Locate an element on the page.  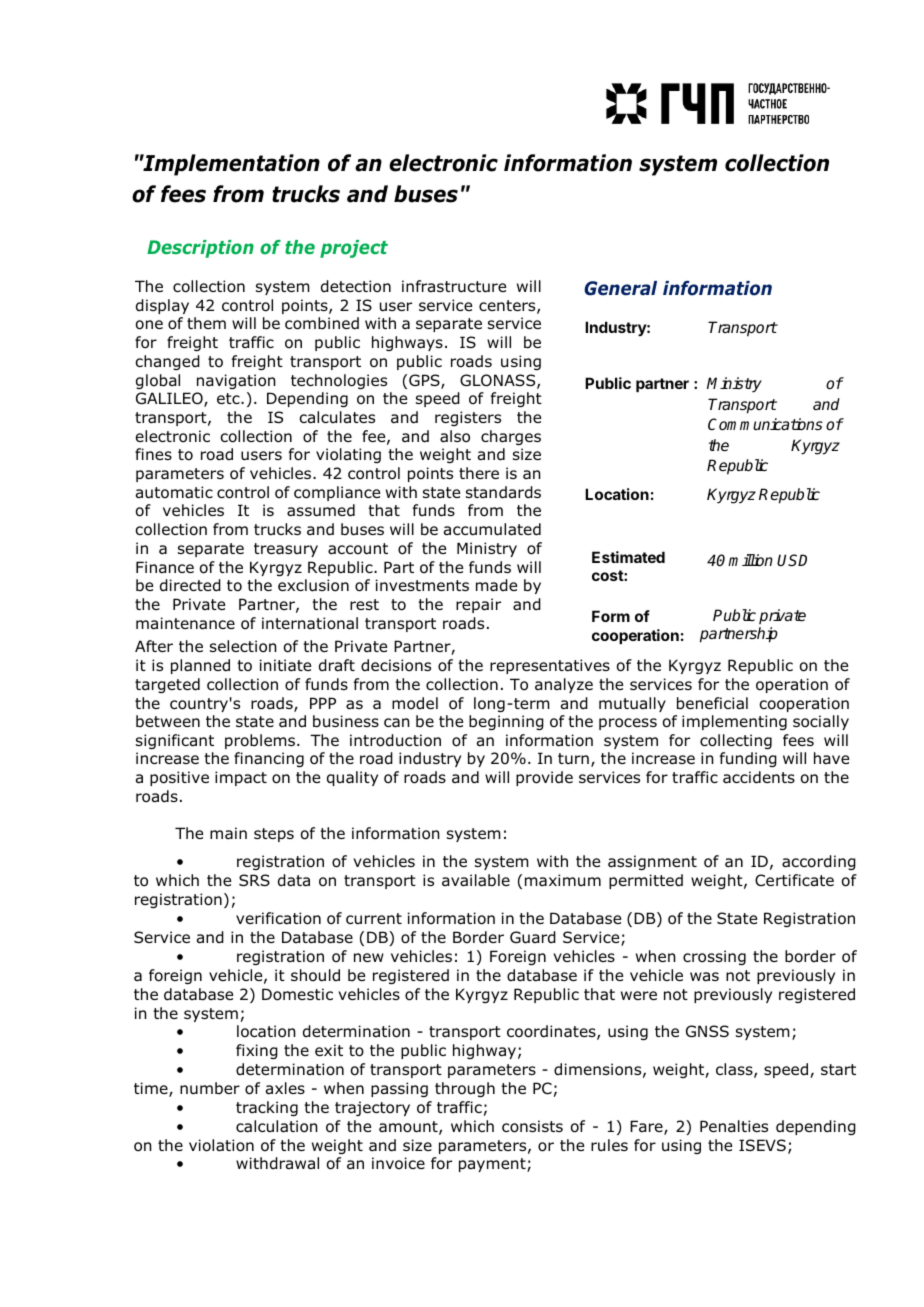
beginning is located at coordinates (506, 722).
